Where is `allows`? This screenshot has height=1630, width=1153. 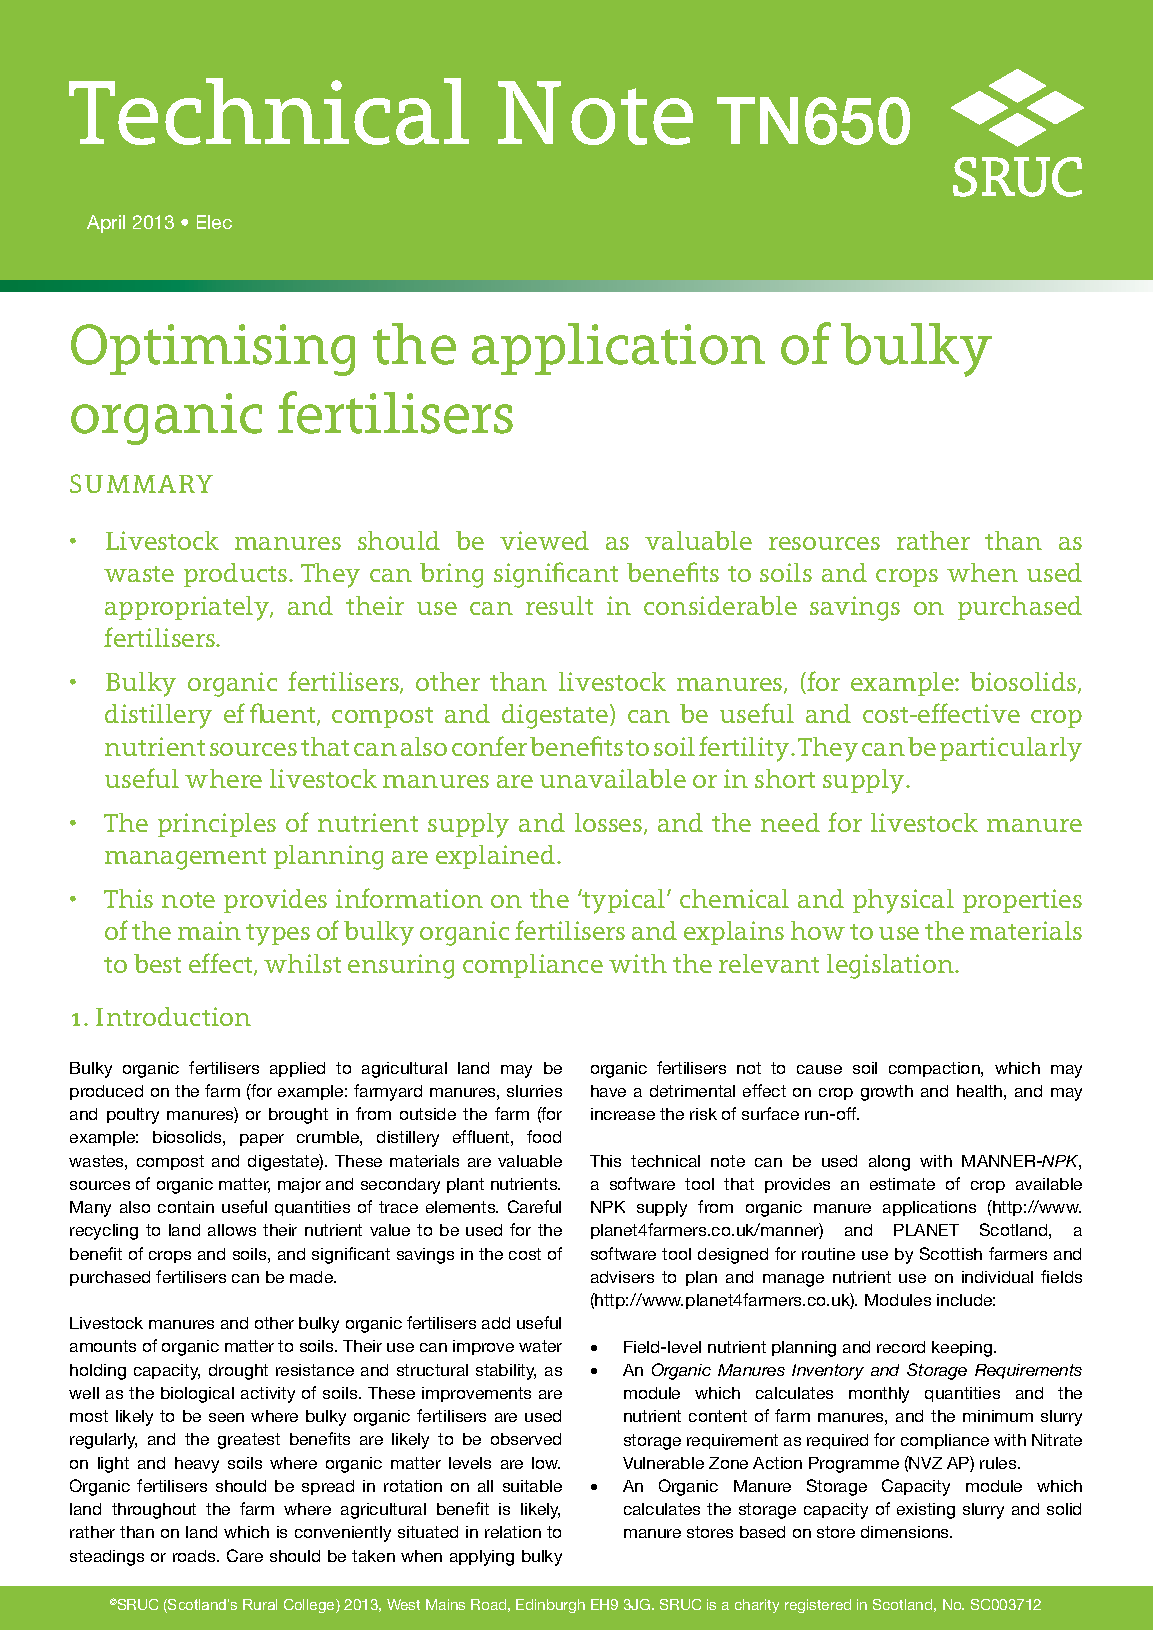 allows is located at coordinates (232, 1230).
